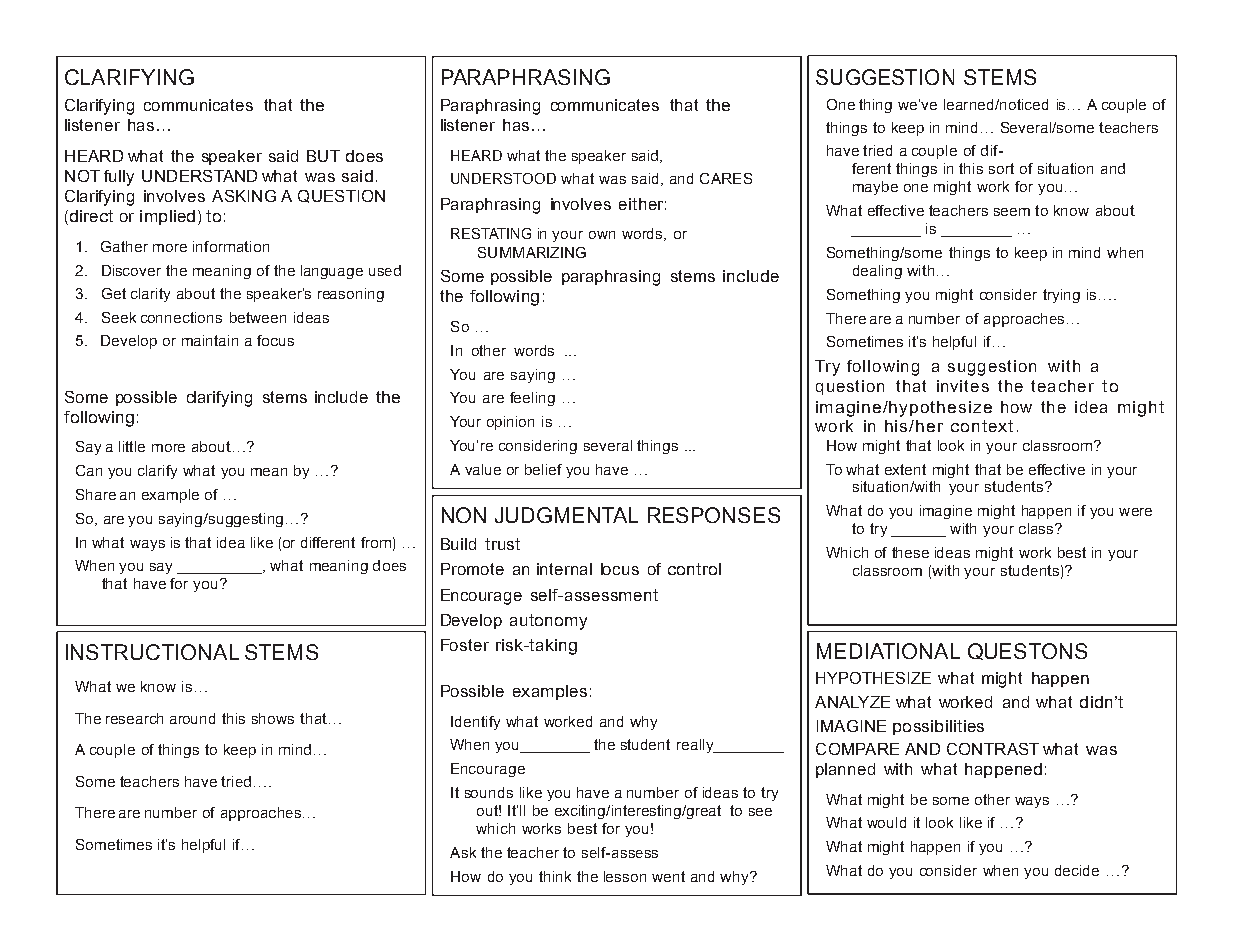  Describe the element at coordinates (910, 552) in the image. I see `these` at that location.
